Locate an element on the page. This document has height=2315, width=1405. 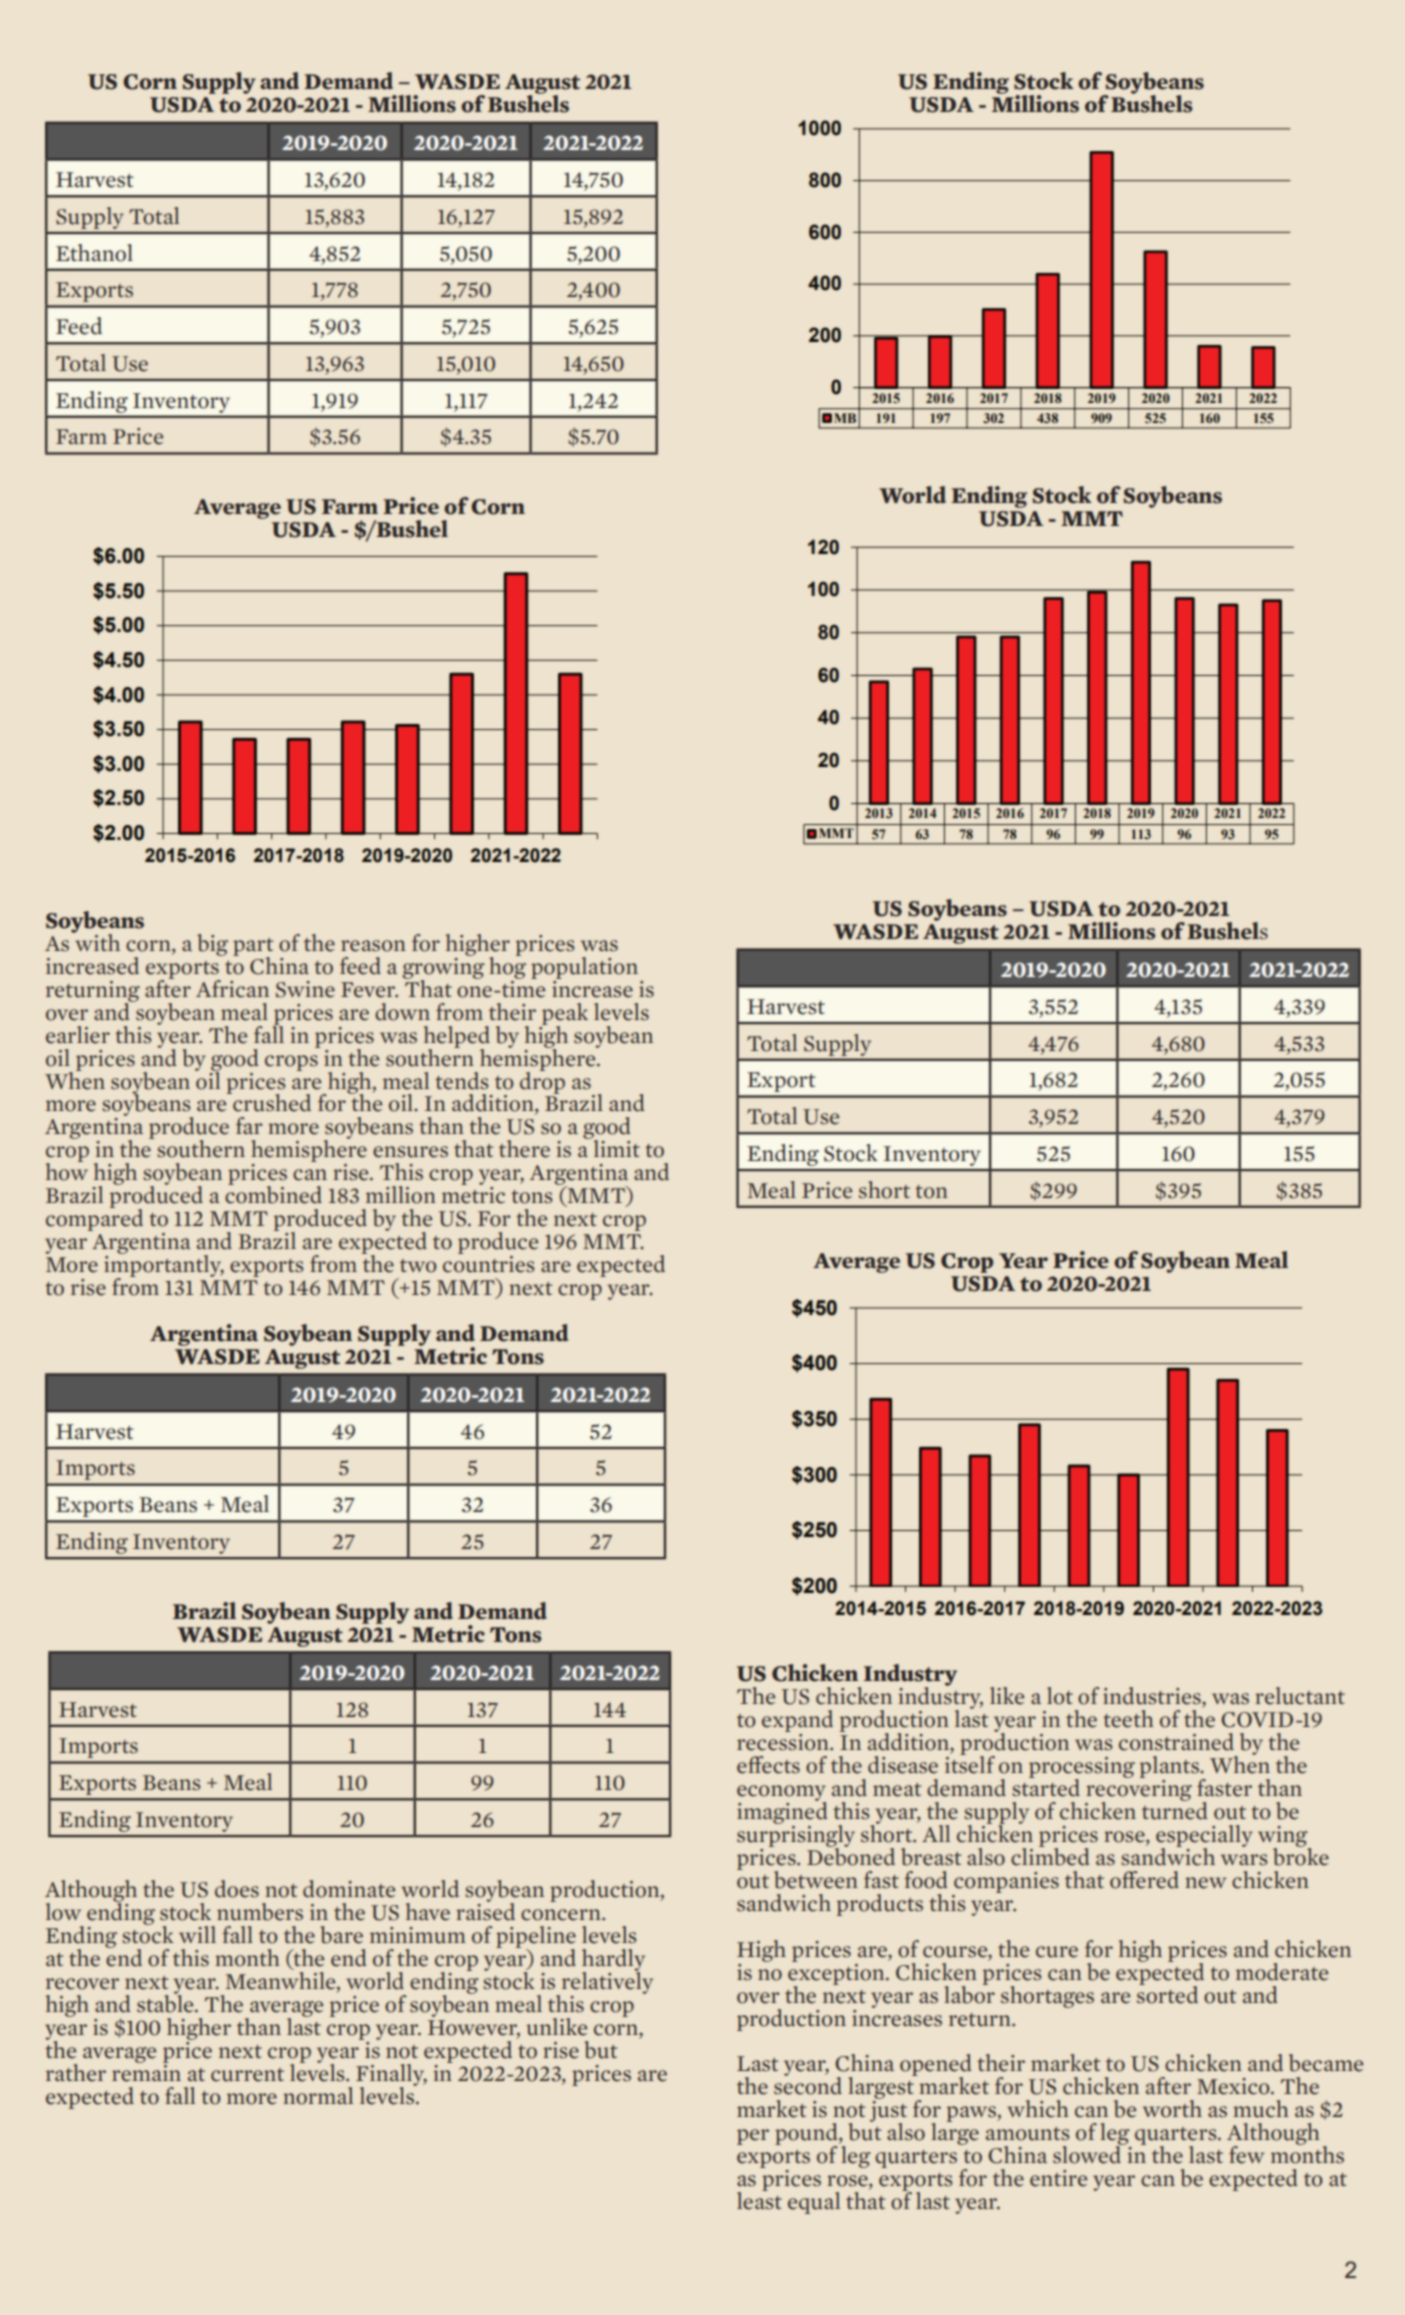
peak is located at coordinates (565, 1015).
